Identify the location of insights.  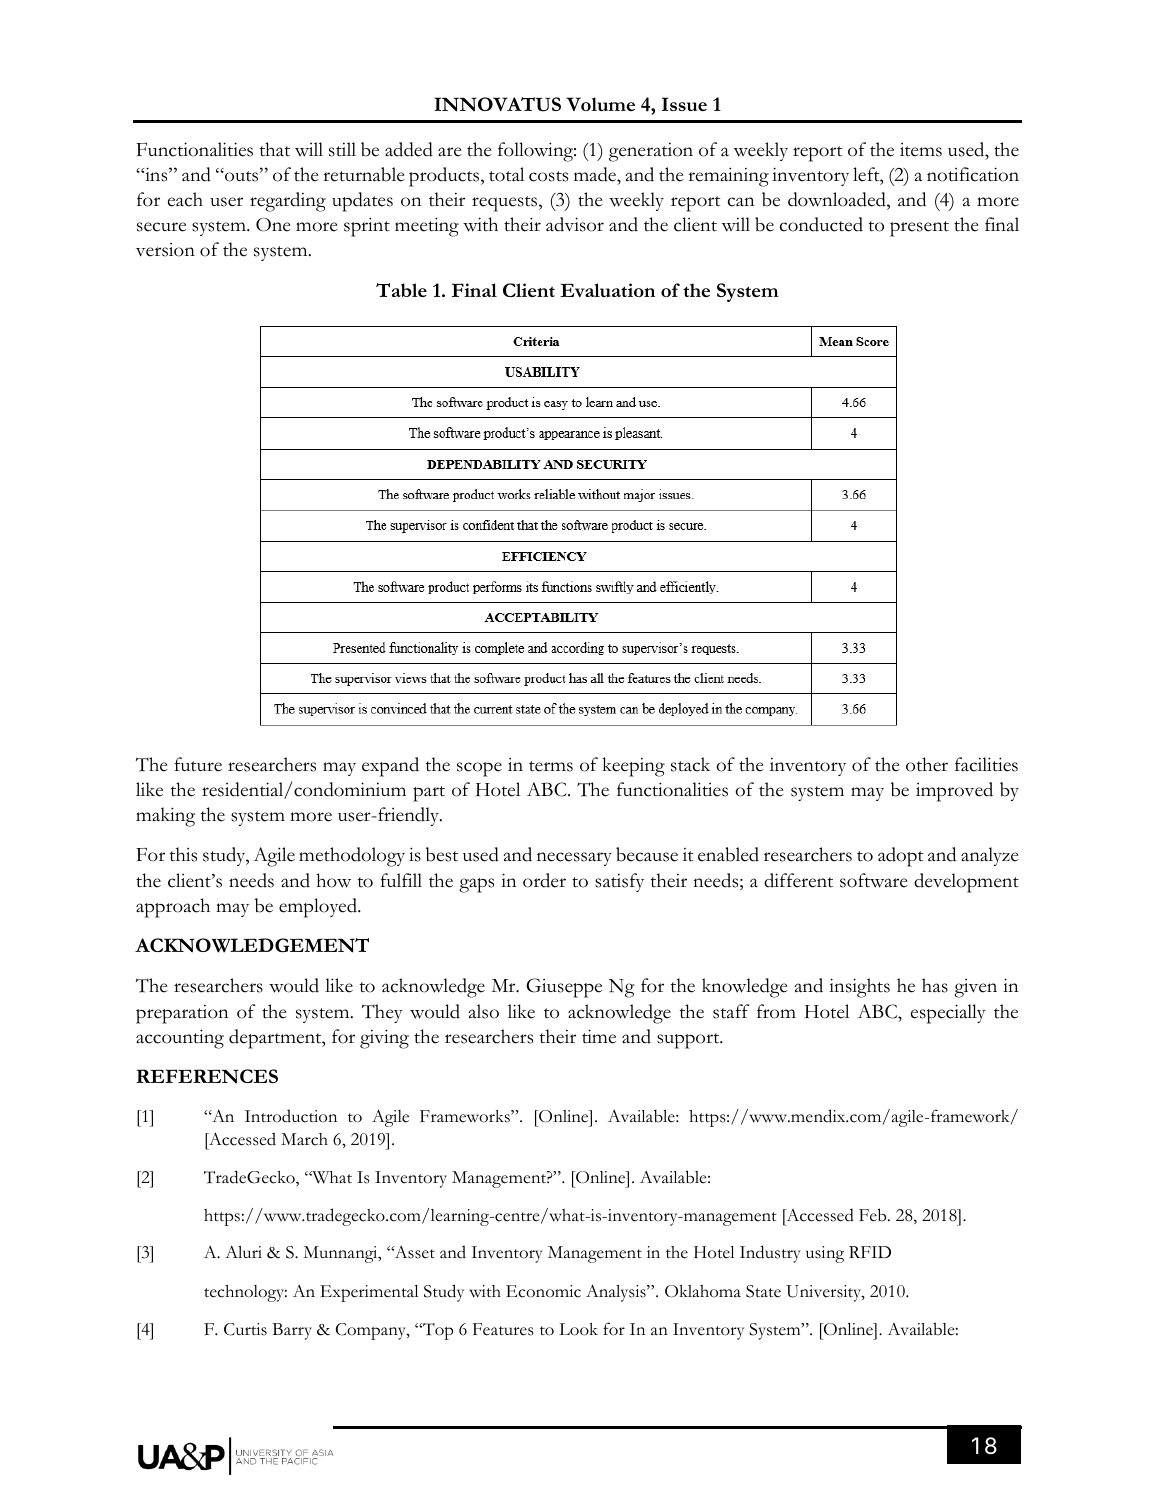
(859, 988).
